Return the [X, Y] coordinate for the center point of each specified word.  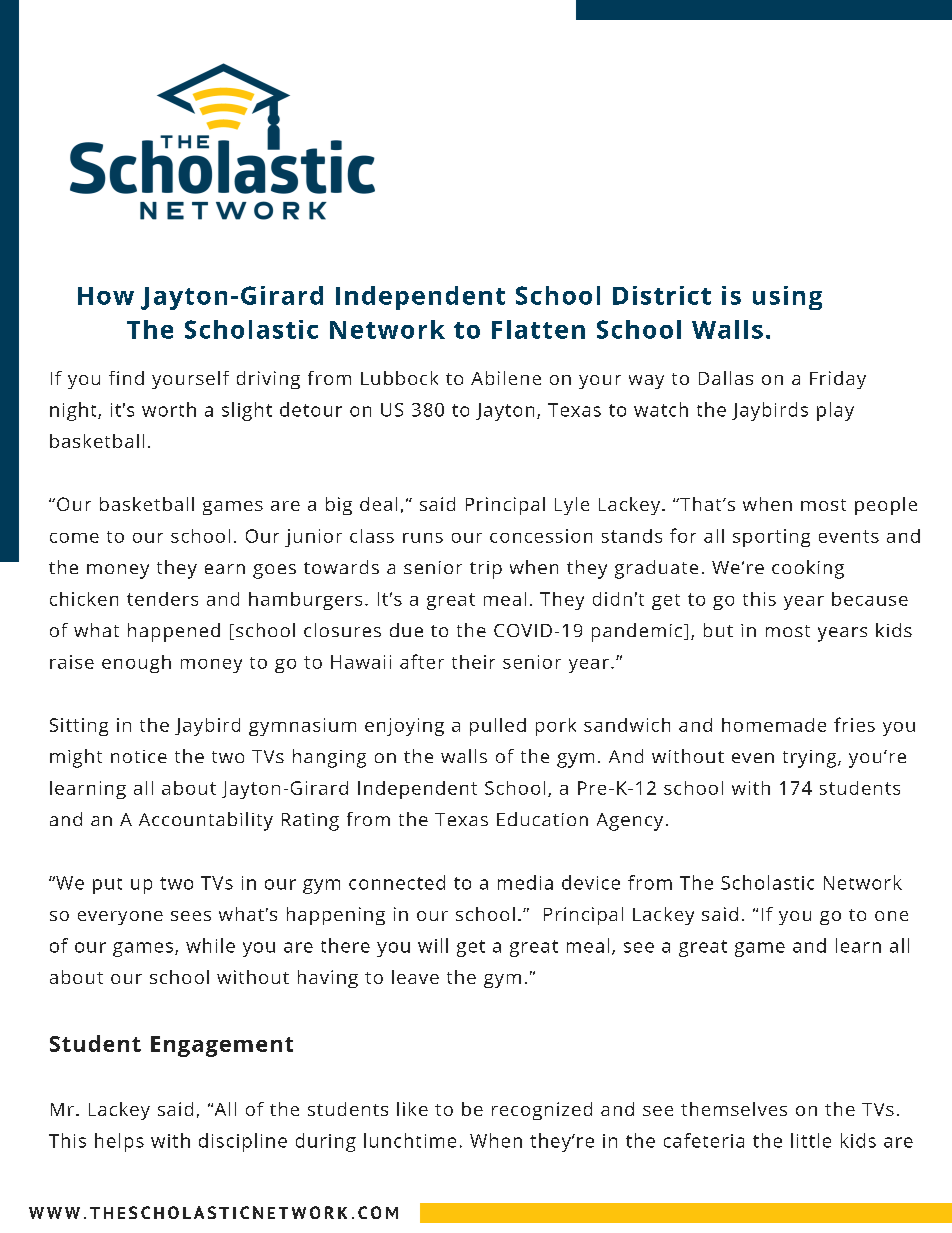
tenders [162, 599]
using [787, 298]
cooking [808, 569]
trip [486, 570]
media [525, 882]
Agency [630, 822]
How [106, 296]
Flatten [538, 329]
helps [119, 1142]
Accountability [206, 821]
